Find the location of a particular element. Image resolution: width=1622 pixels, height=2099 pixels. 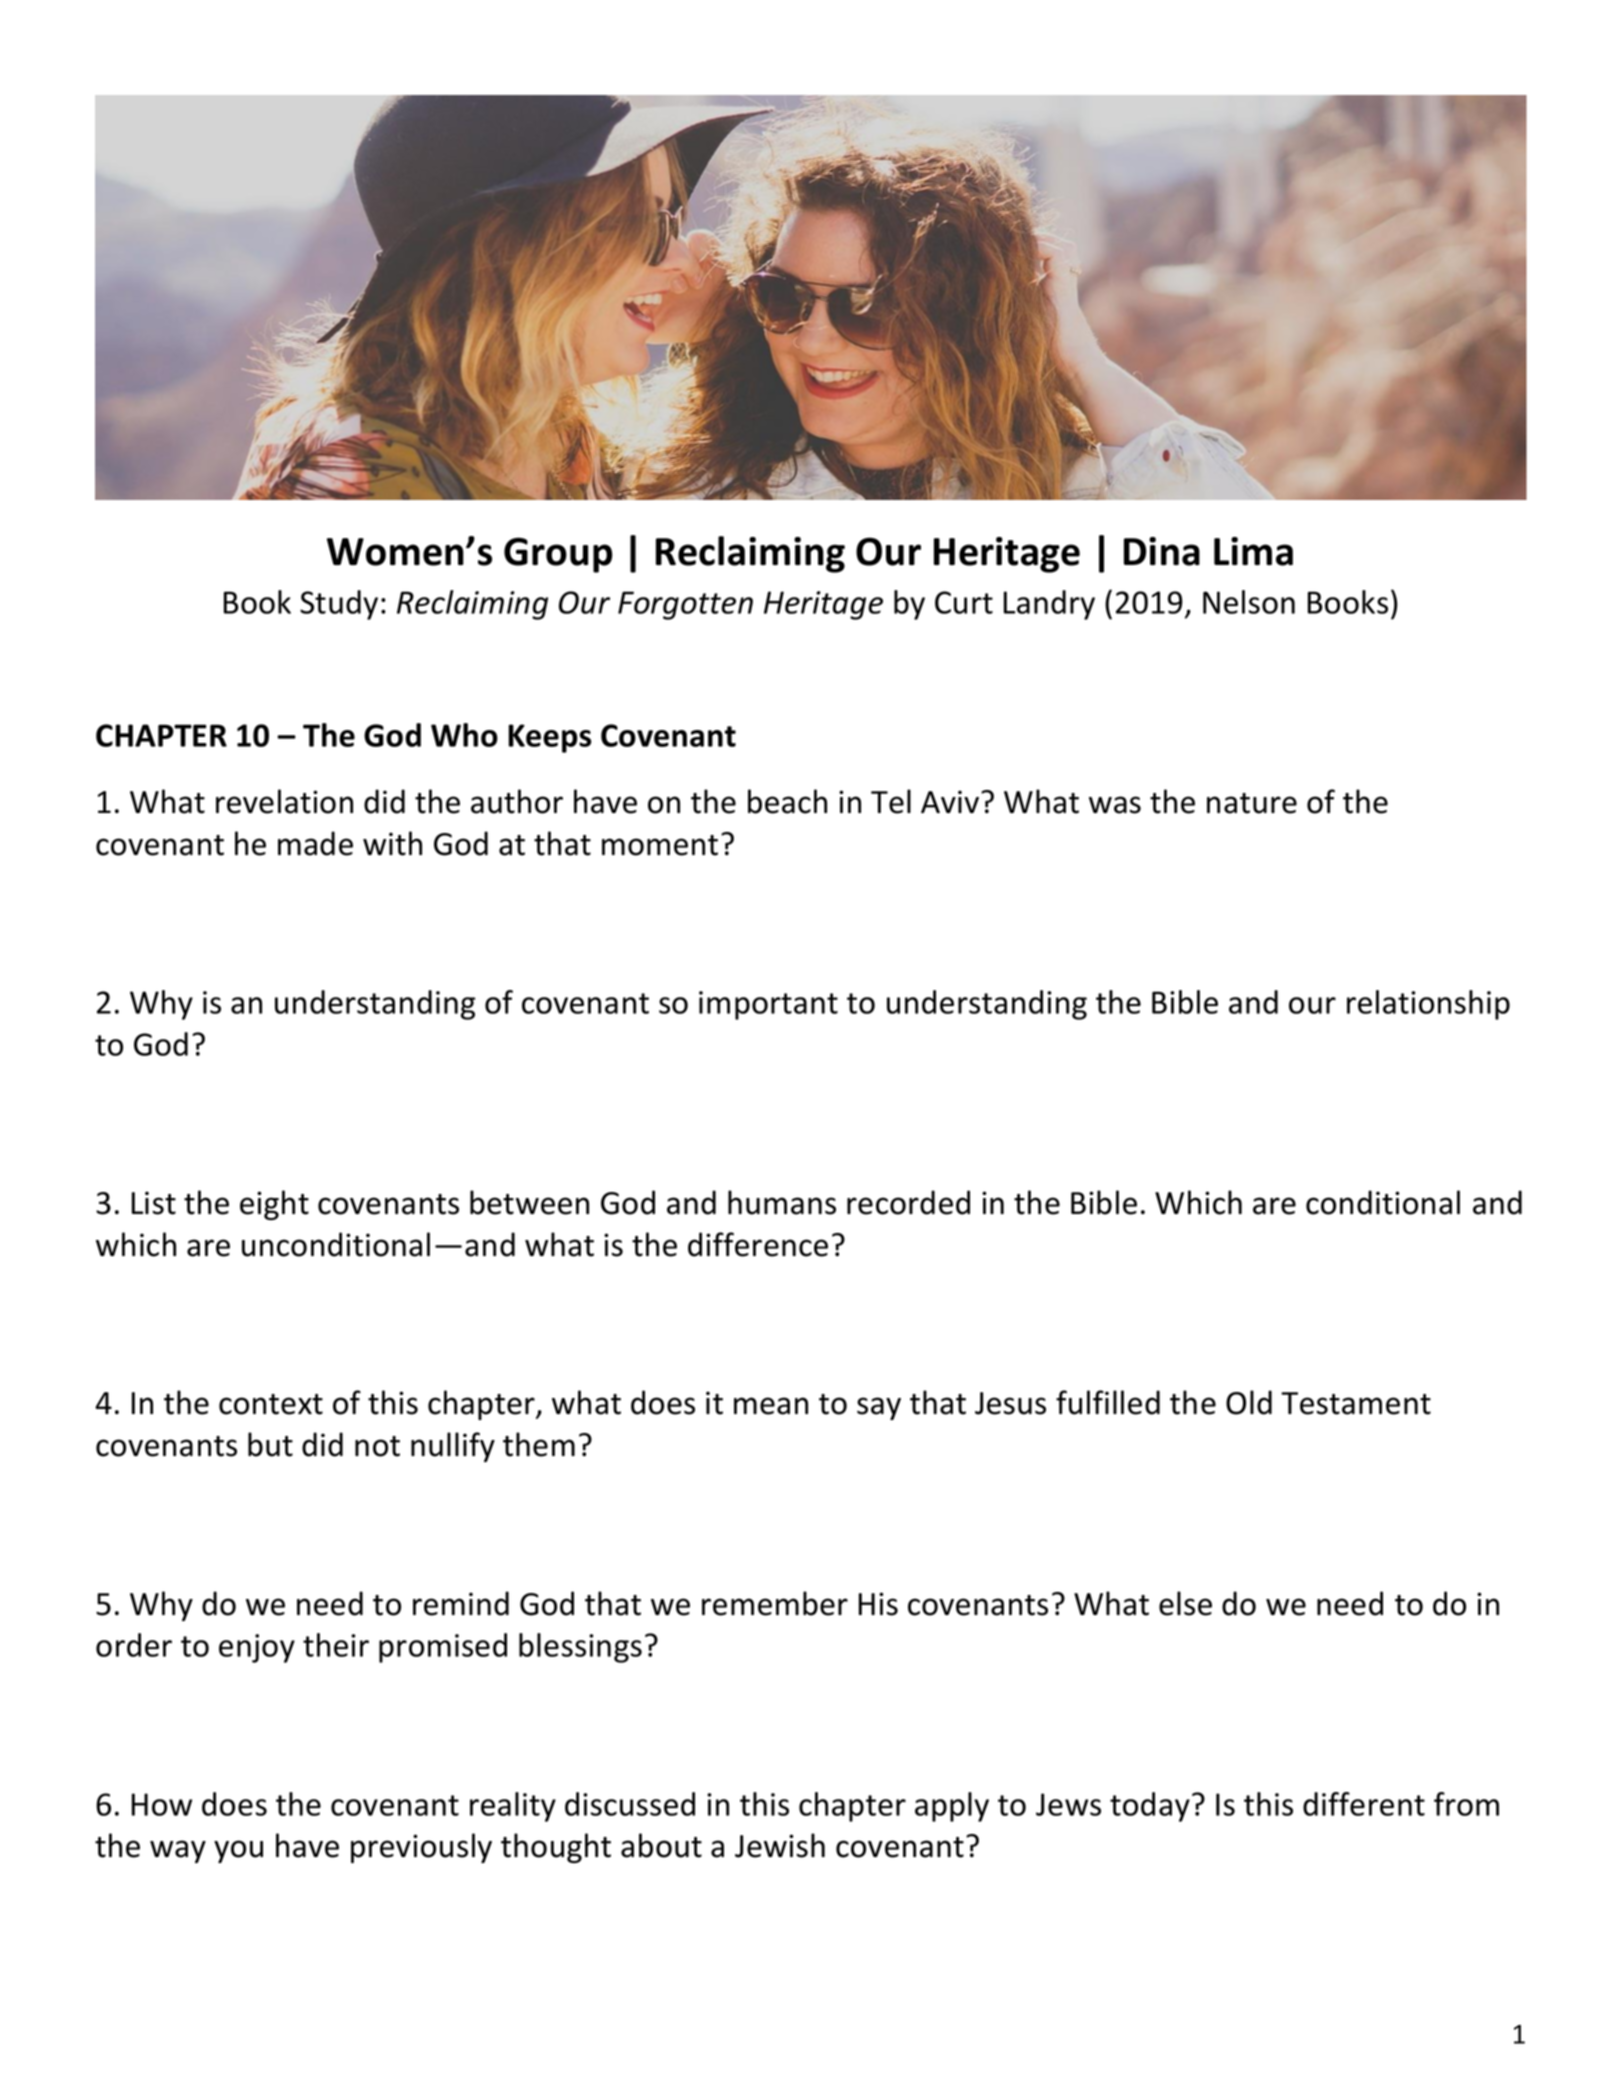

nature is located at coordinates (1252, 803).
